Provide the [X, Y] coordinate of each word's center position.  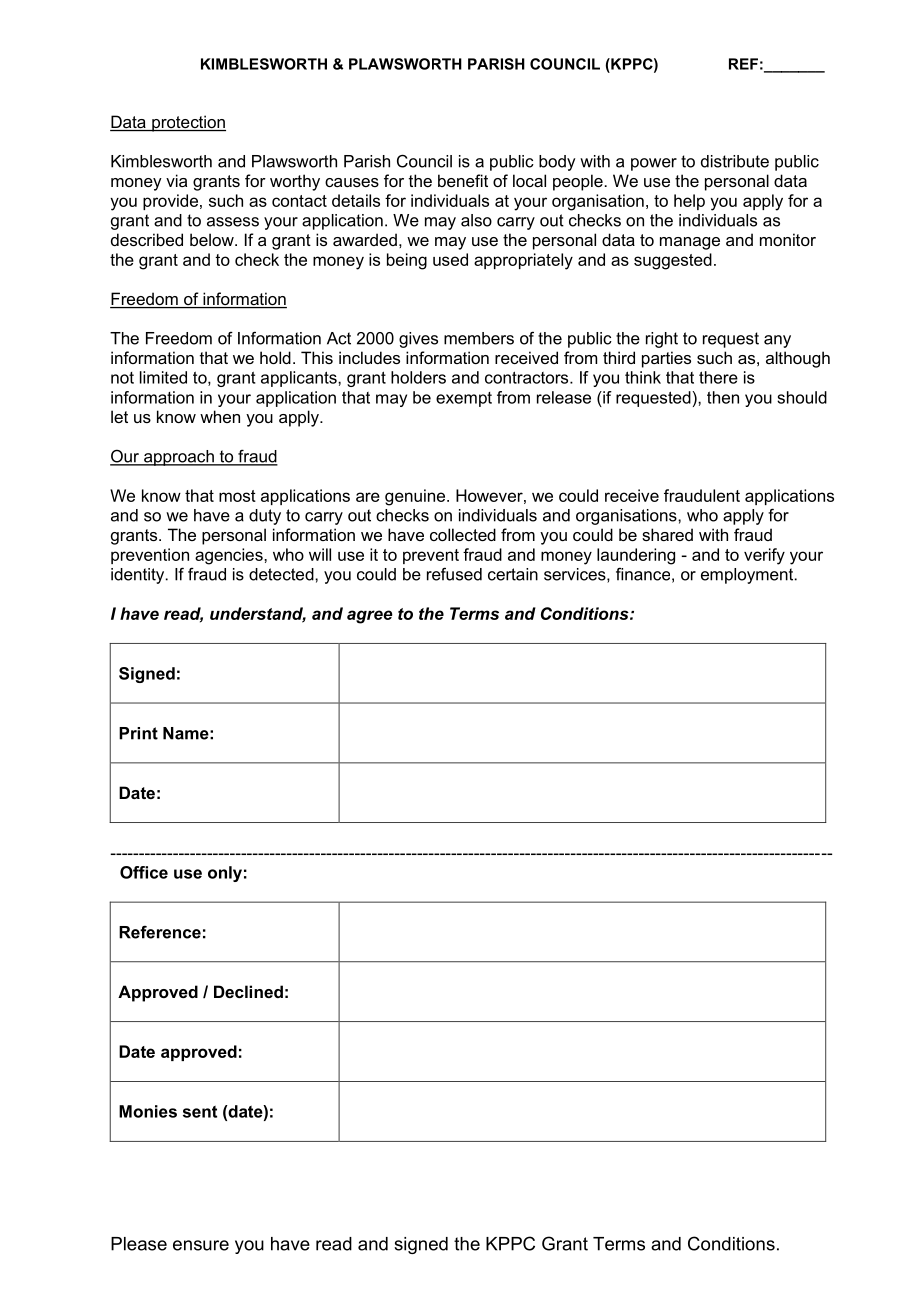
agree [370, 617]
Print [138, 733]
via [176, 180]
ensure [201, 1245]
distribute [735, 161]
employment [748, 576]
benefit [463, 180]
